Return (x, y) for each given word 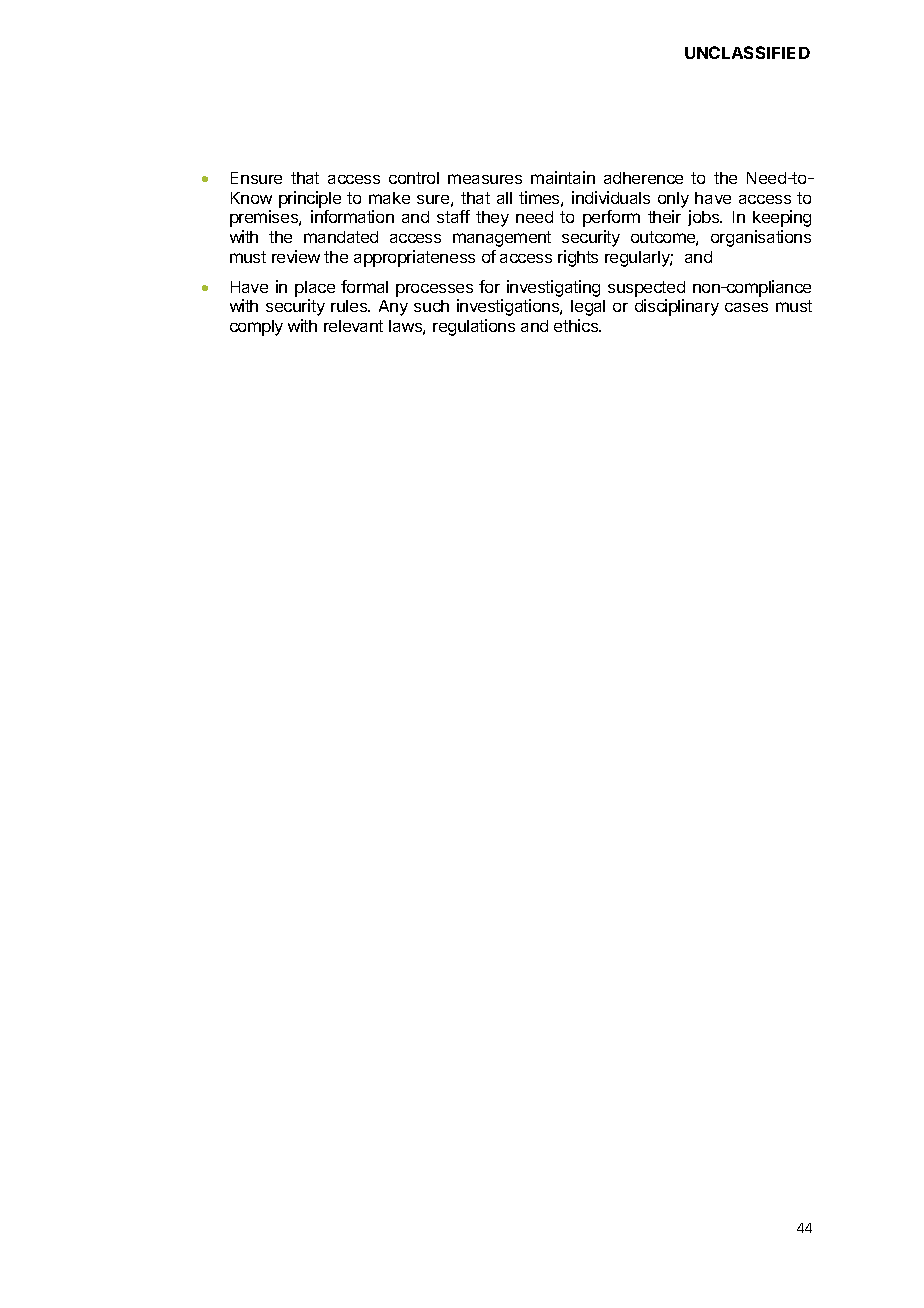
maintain (563, 177)
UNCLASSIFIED (747, 52)
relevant (353, 326)
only (673, 200)
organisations (761, 238)
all (504, 198)
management (502, 239)
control (414, 178)
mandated (341, 237)
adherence (643, 178)
